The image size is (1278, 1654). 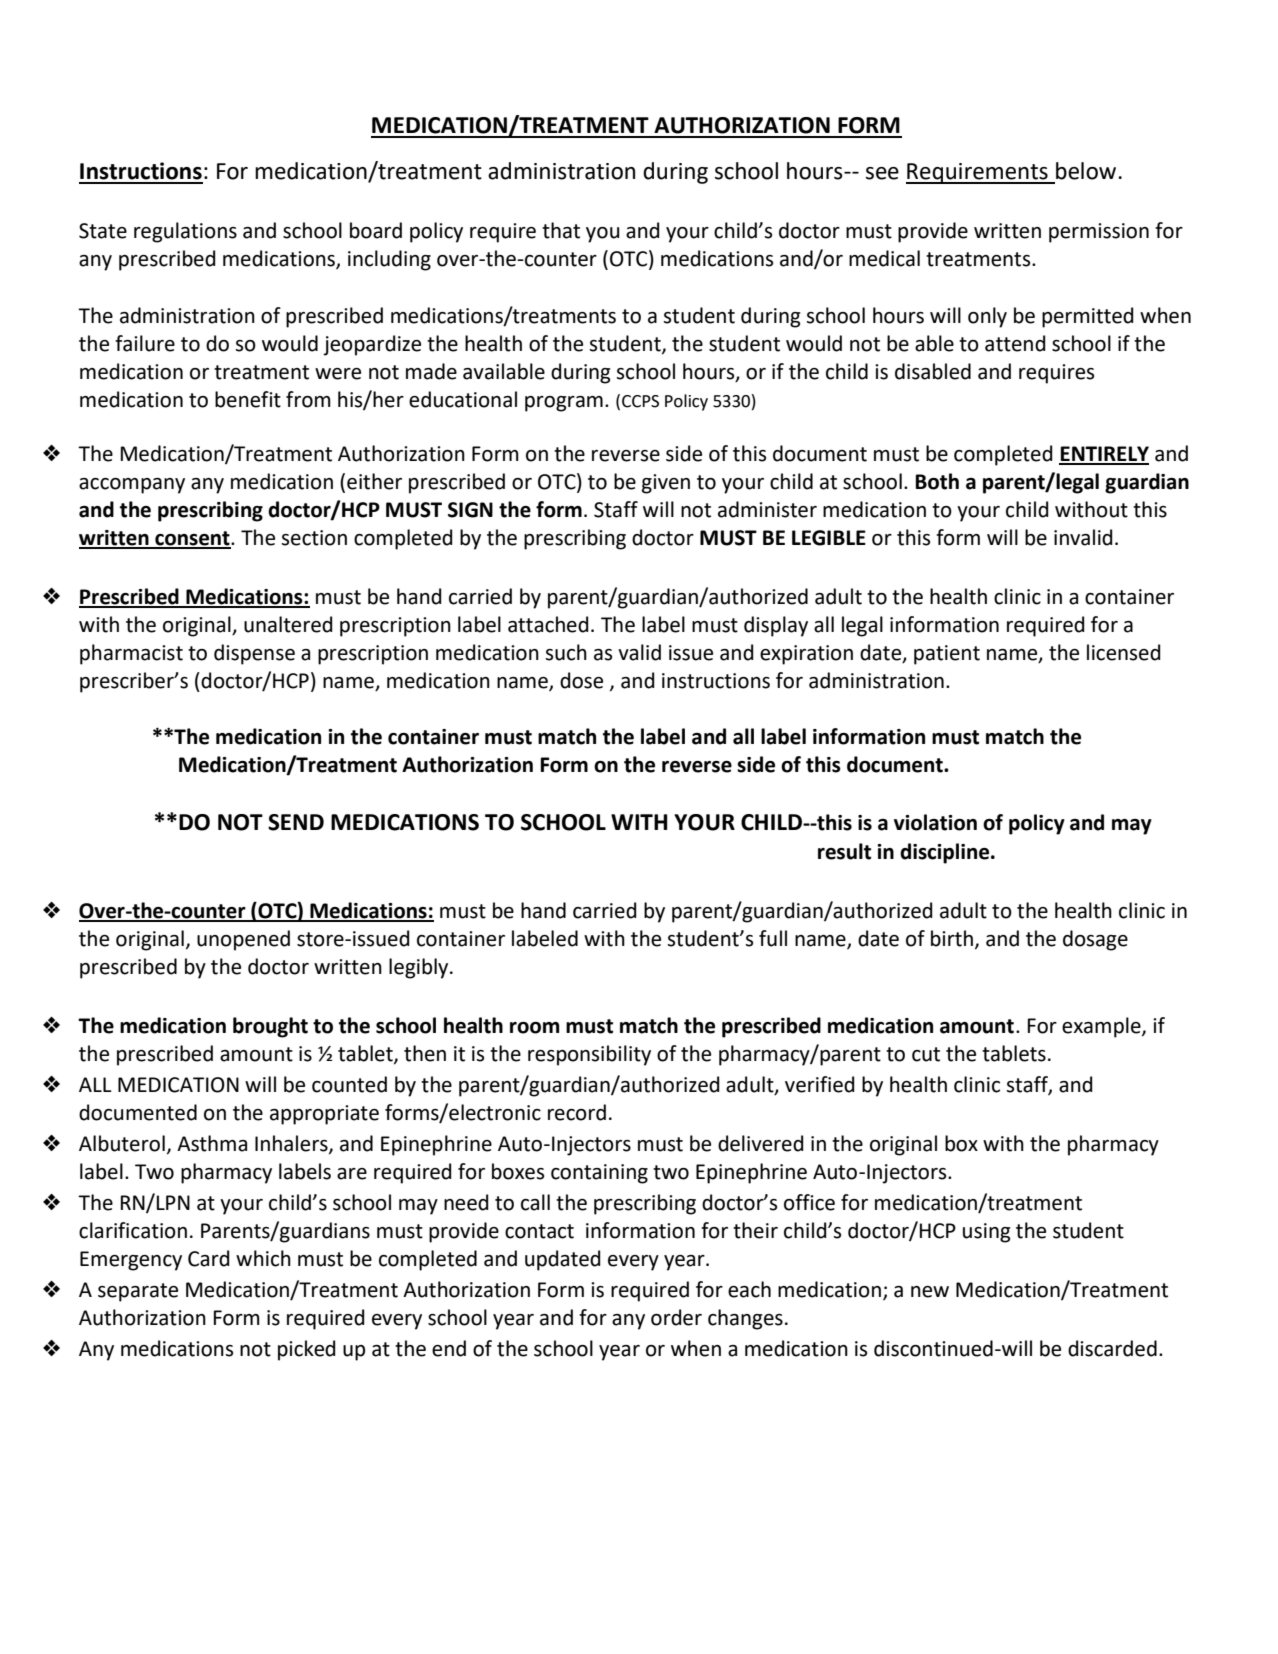 What do you see at coordinates (561, 230) in the image?
I see `that` at bounding box center [561, 230].
